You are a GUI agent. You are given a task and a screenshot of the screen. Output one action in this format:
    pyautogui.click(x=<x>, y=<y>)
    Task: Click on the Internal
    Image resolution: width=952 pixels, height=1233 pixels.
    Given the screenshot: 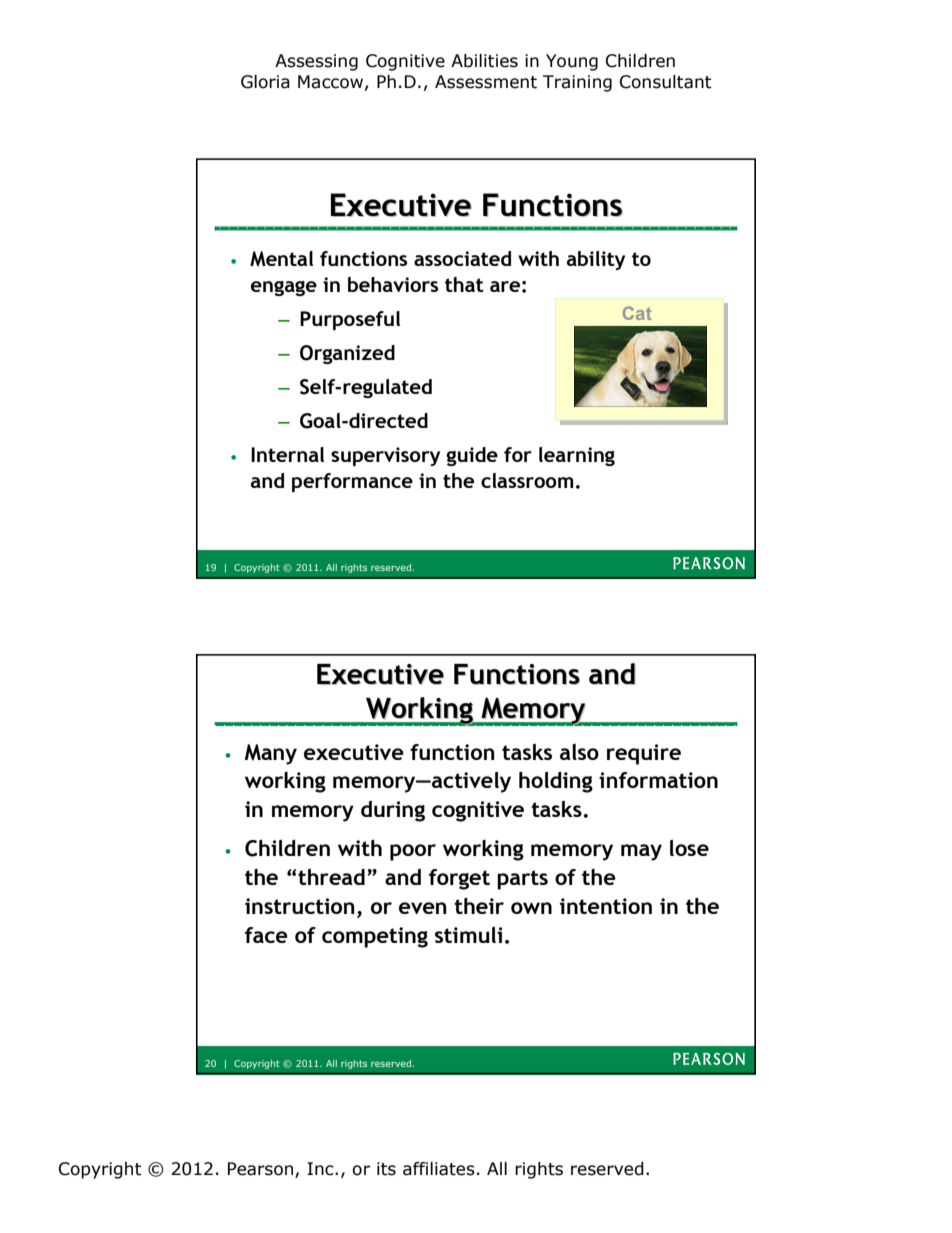 What is the action you would take?
    pyautogui.click(x=288, y=454)
